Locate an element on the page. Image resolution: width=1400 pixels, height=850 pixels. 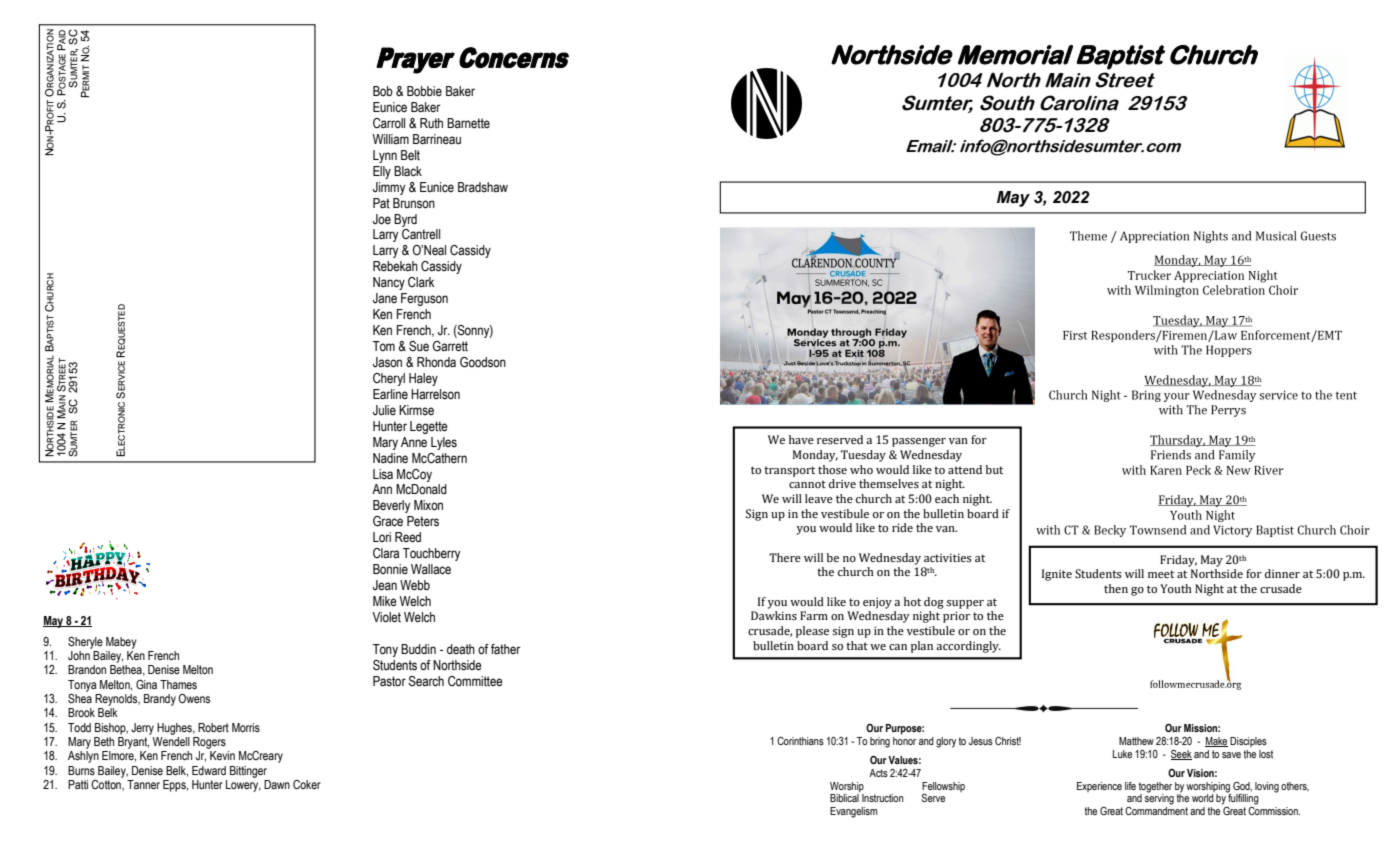
but is located at coordinates (994, 469).
